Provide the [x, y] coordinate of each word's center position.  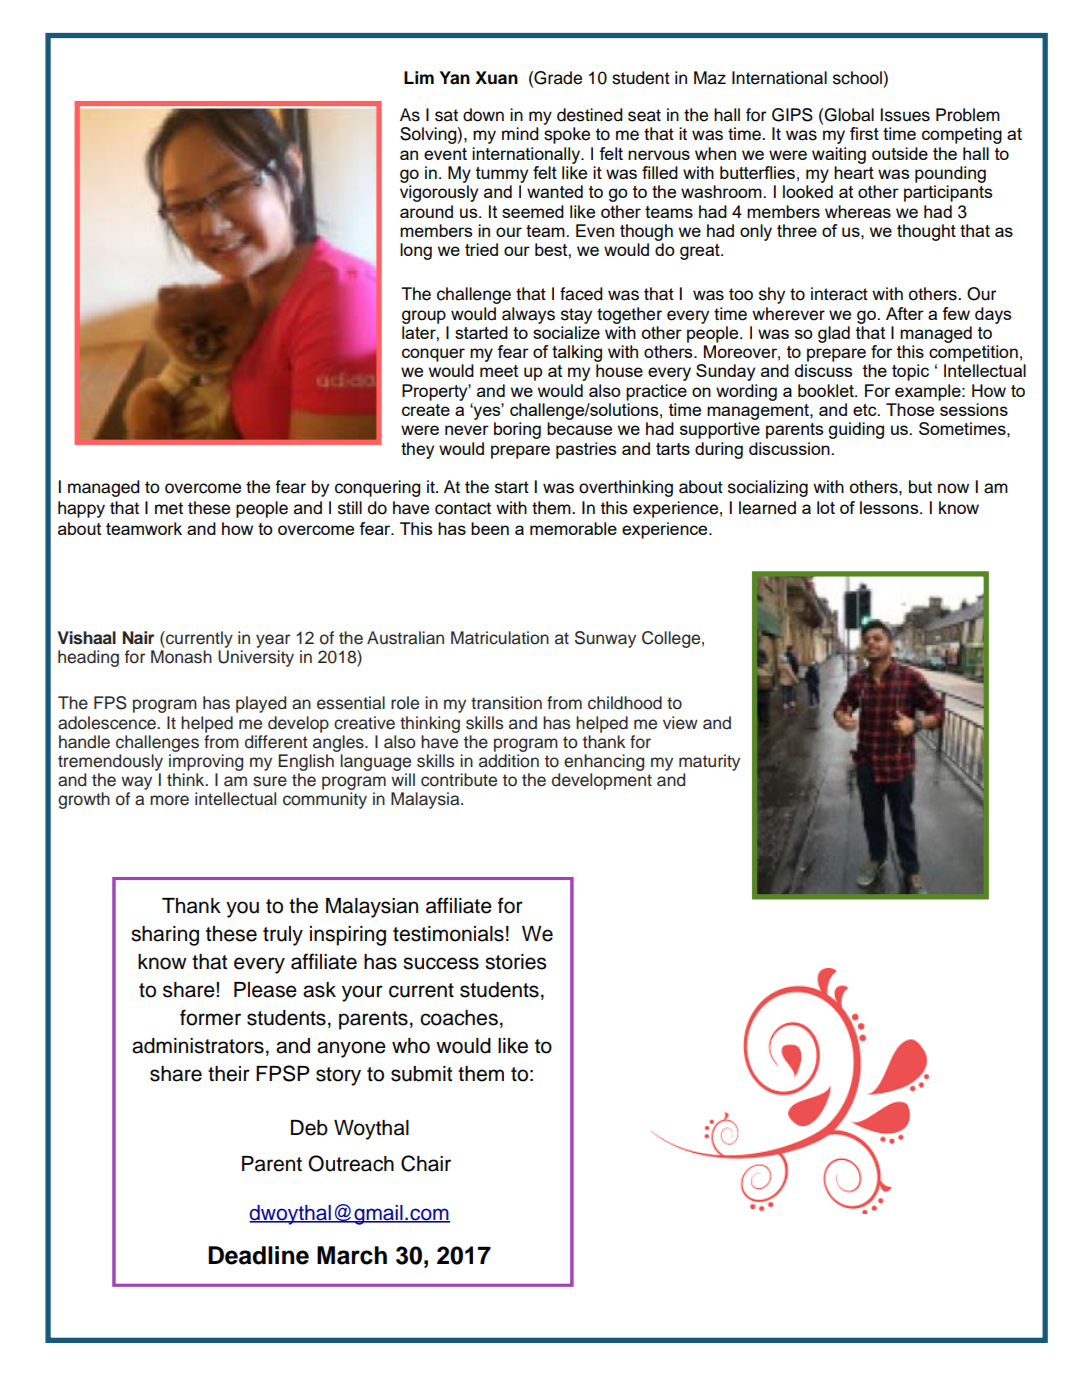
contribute [459, 780]
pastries [586, 450]
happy [81, 509]
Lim [419, 77]
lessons [890, 507]
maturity [709, 762]
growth [84, 800]
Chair [426, 1163]
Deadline [258, 1255]
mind [520, 134]
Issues [905, 115]
